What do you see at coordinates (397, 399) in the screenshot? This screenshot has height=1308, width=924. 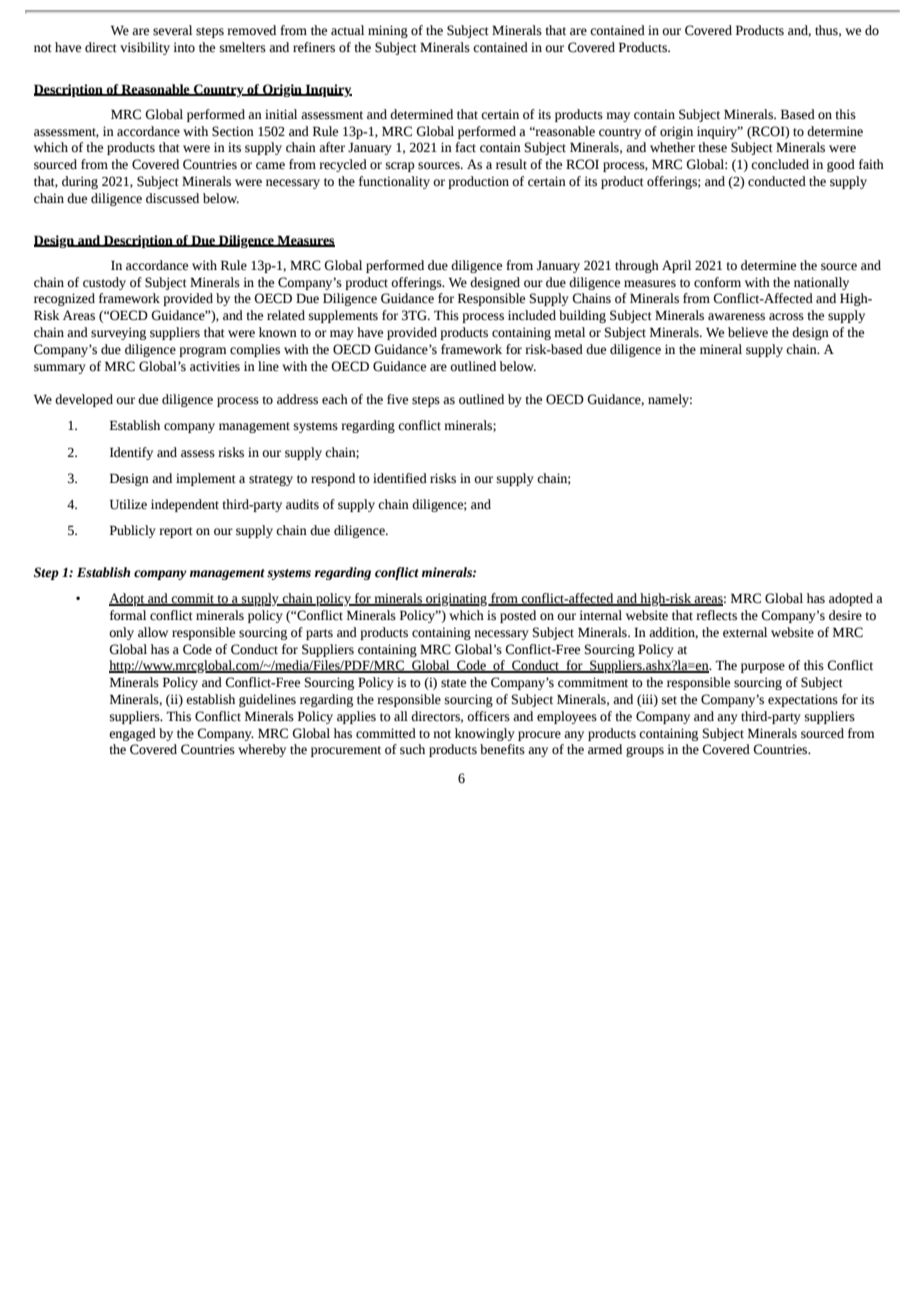 I see `five` at bounding box center [397, 399].
